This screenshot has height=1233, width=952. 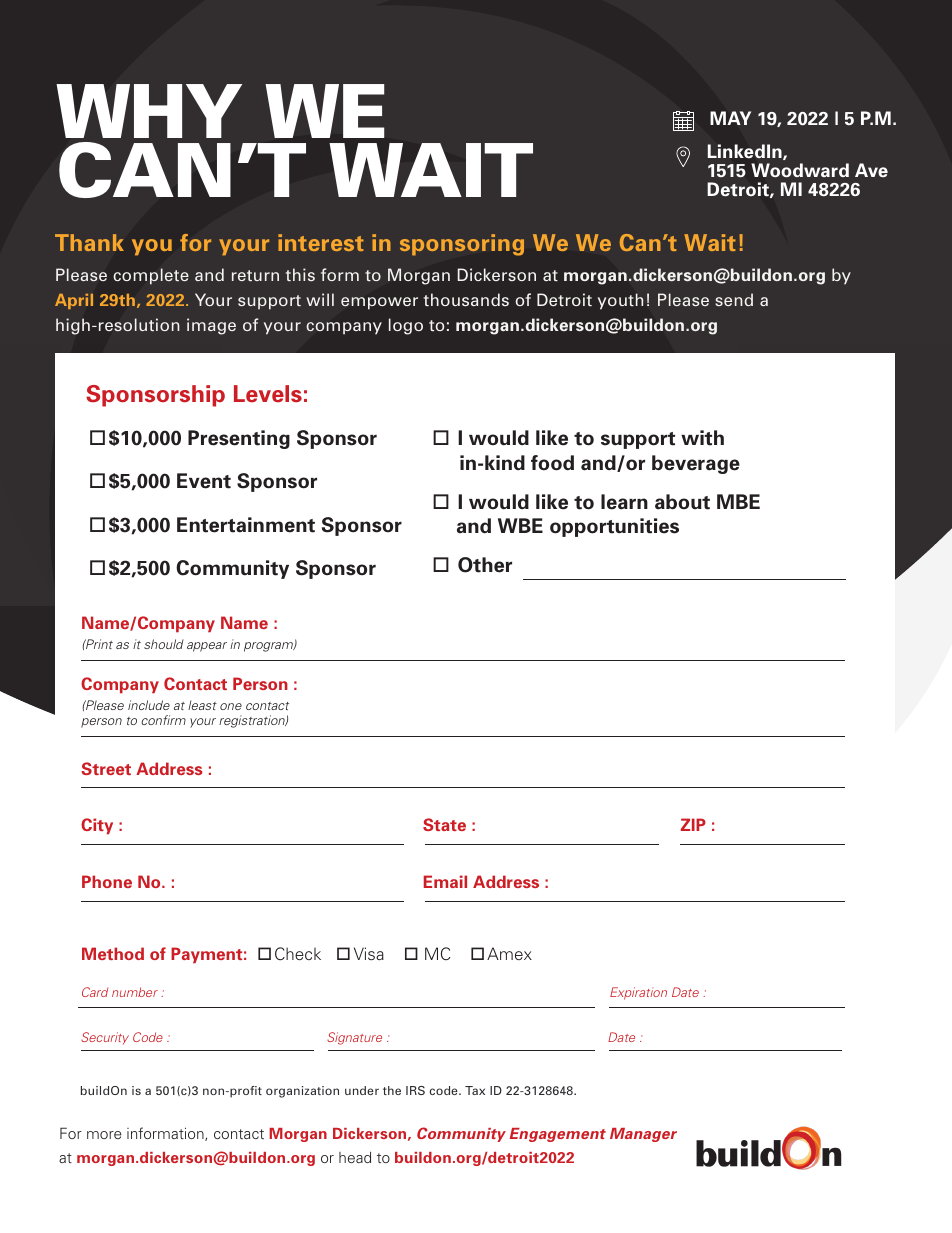 I want to click on ZIP, so click(x=693, y=824).
